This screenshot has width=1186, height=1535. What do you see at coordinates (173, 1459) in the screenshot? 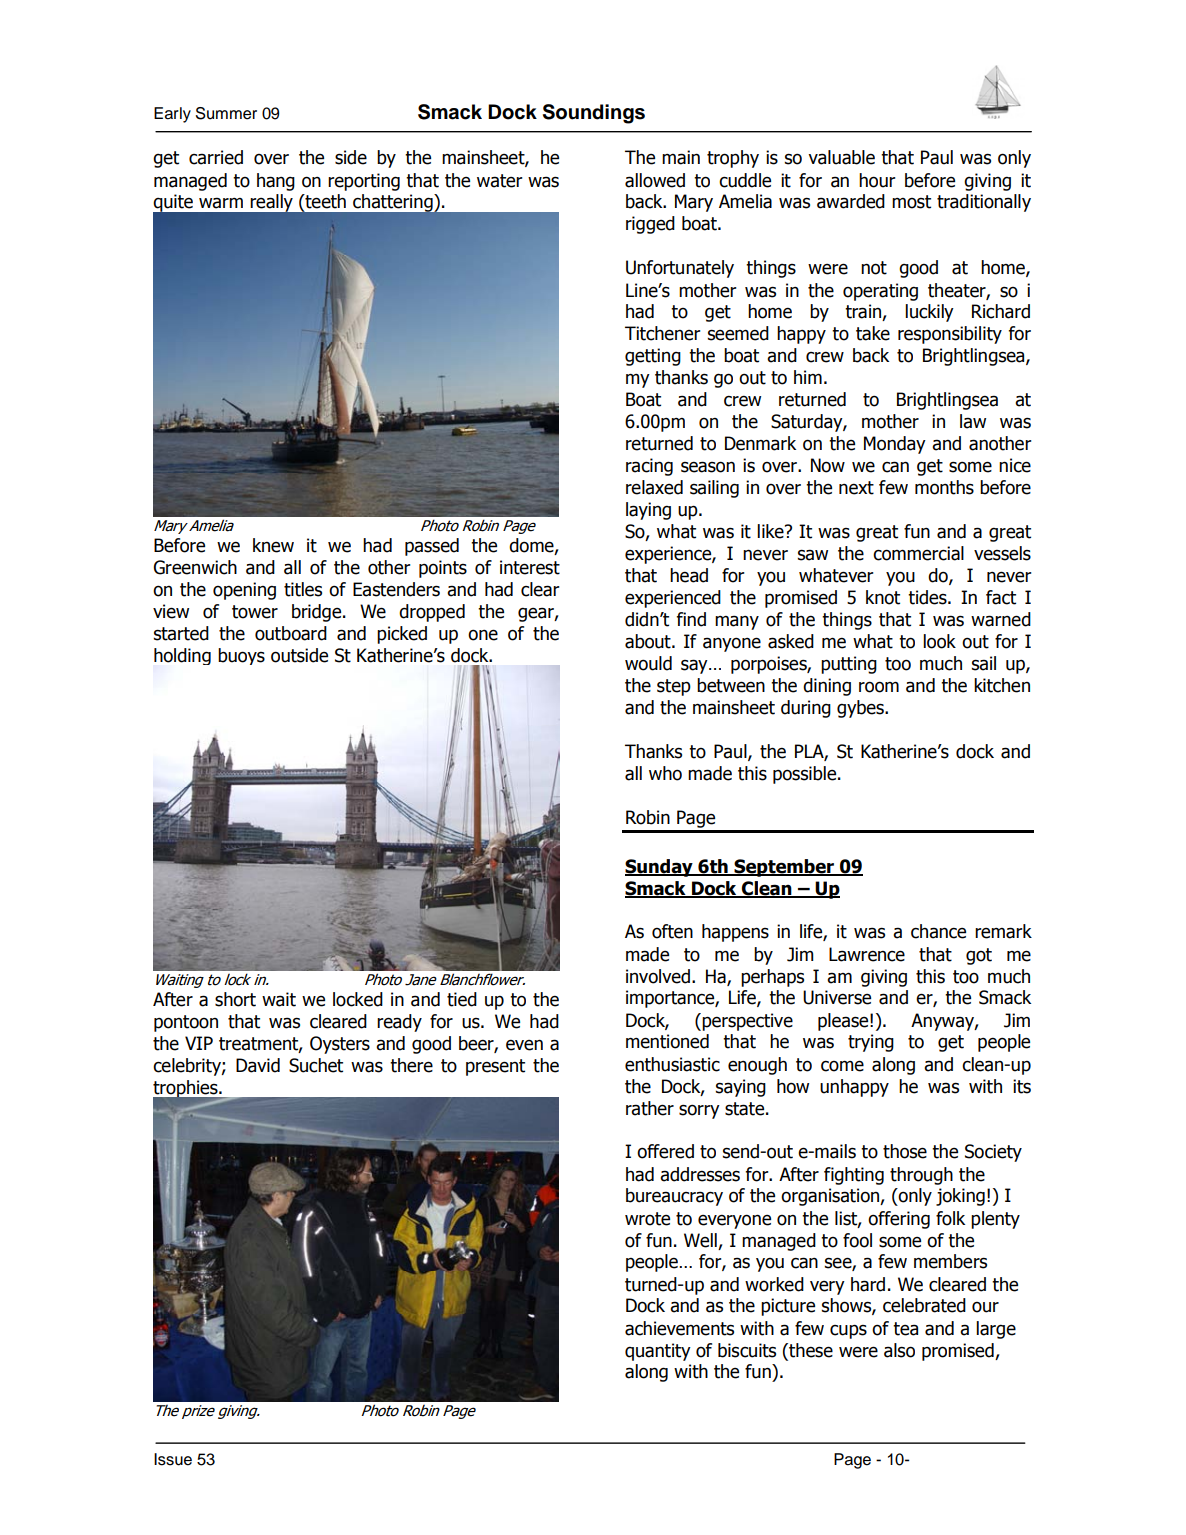
I see `Issue` at bounding box center [173, 1459].
